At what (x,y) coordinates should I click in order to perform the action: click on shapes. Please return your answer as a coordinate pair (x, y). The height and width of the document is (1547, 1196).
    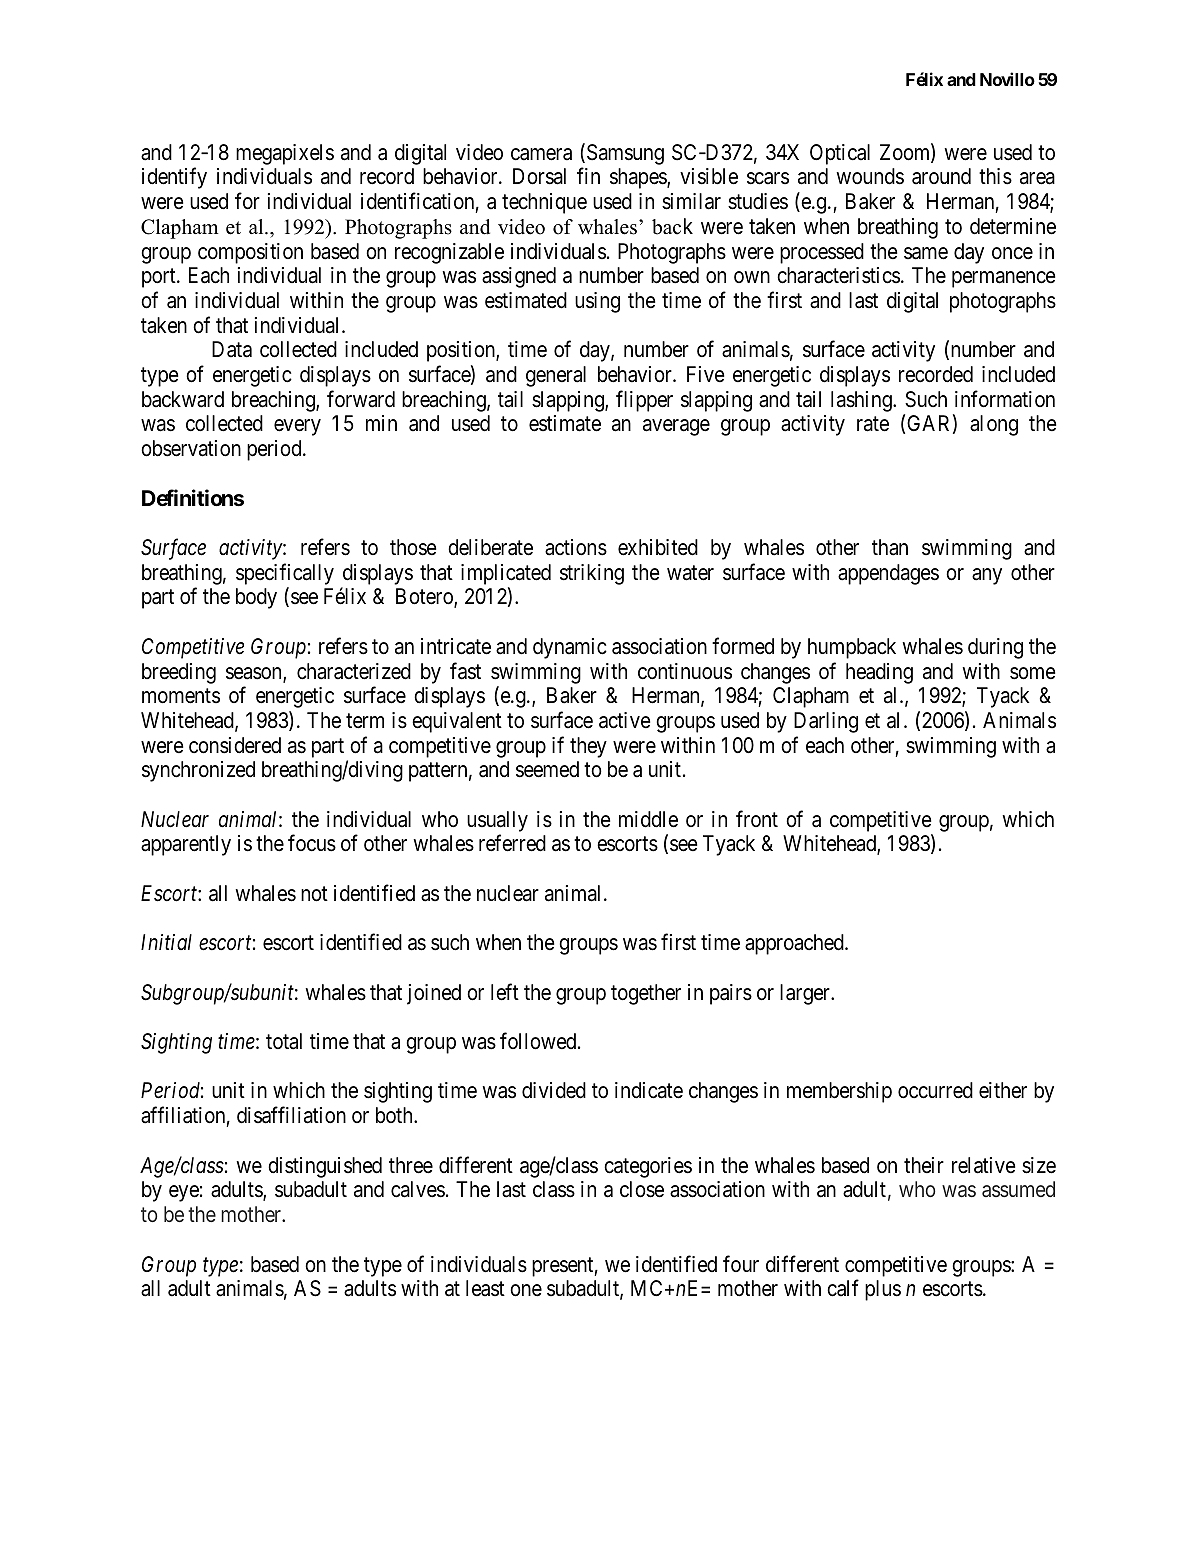
    Looking at the image, I should click on (639, 178).
